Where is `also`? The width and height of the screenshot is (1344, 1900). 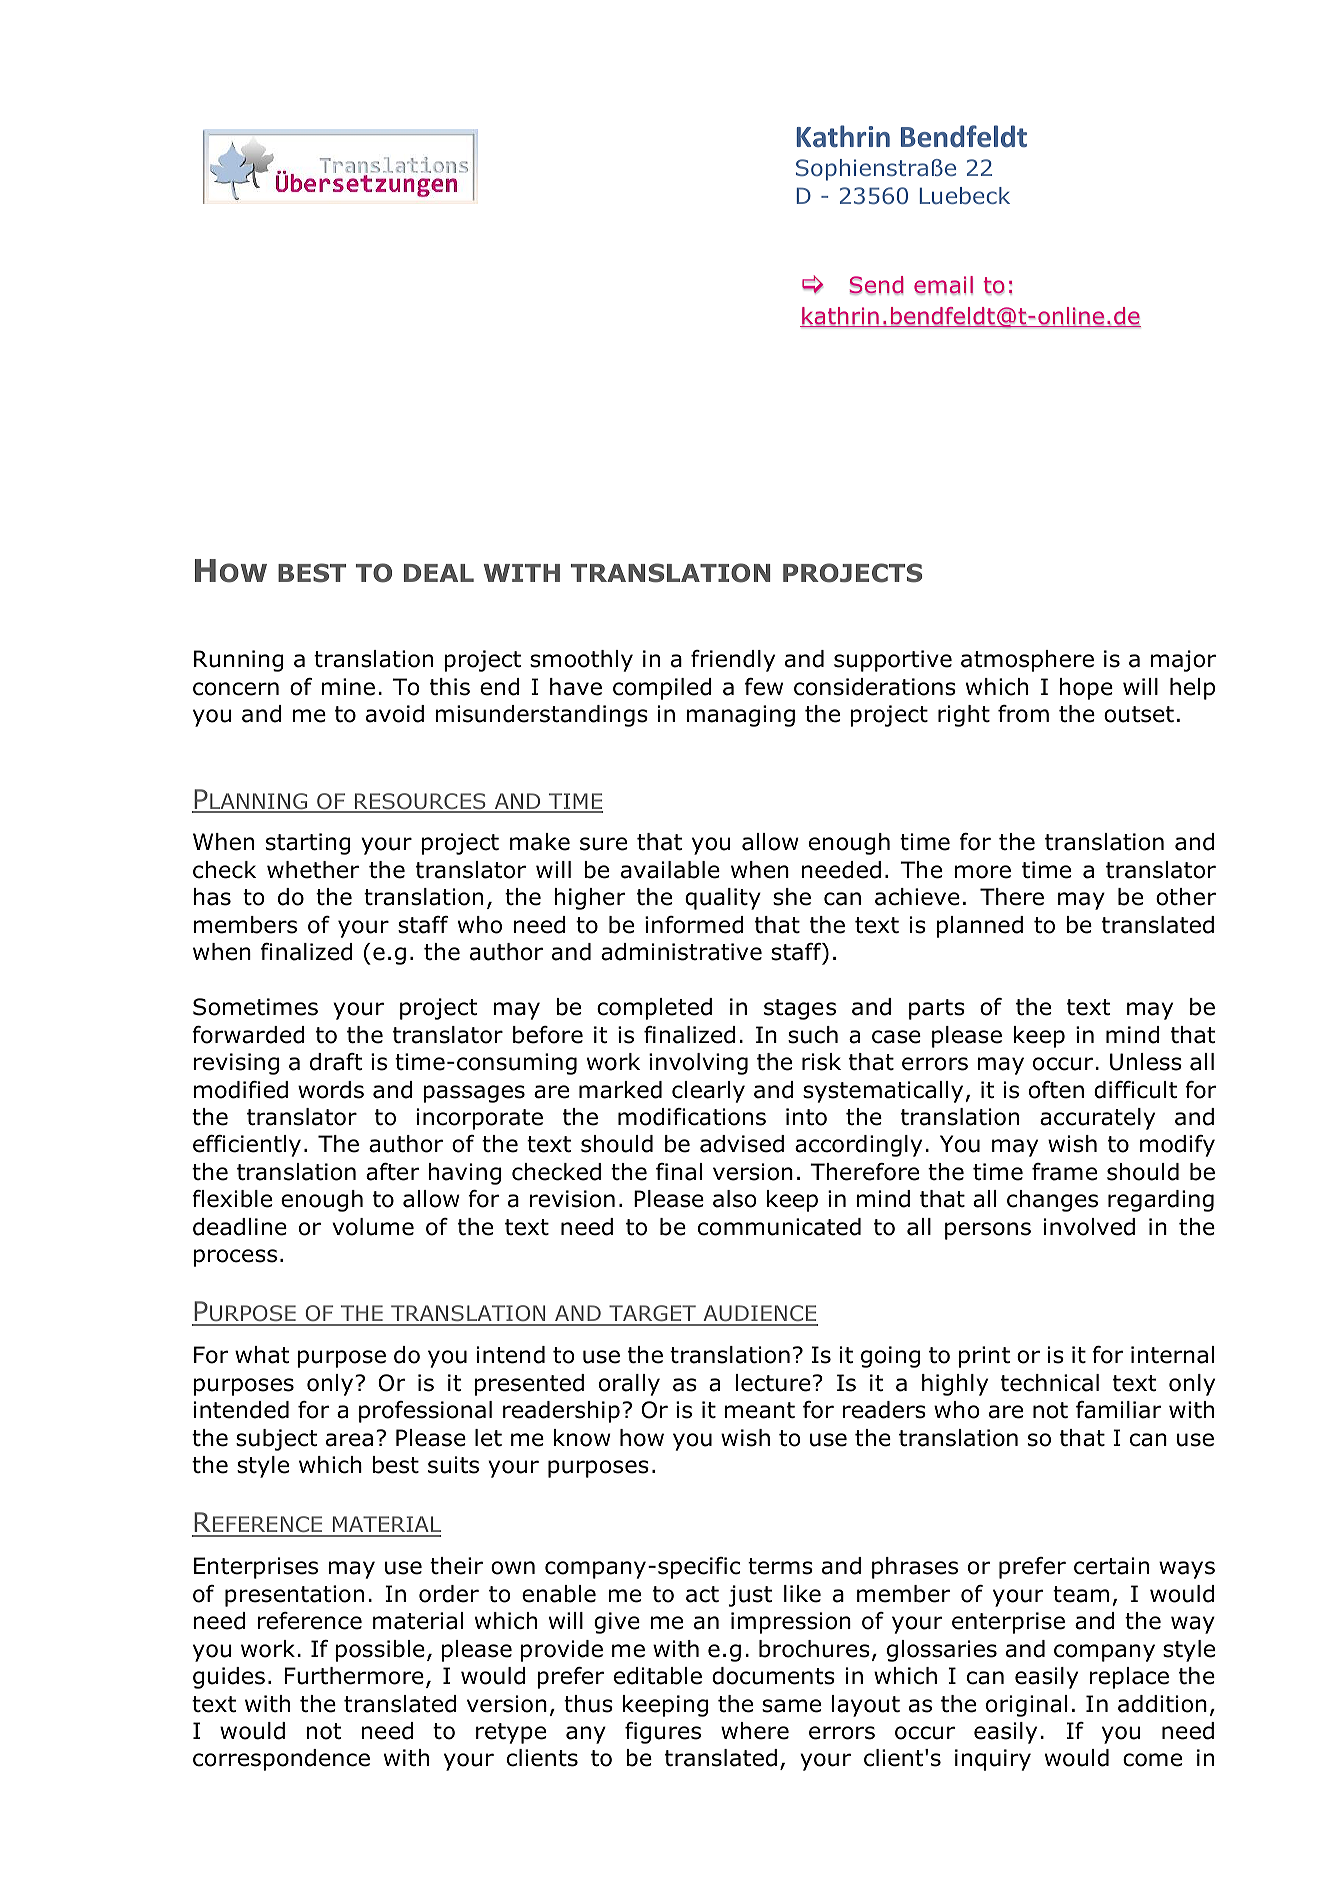 also is located at coordinates (735, 1199).
